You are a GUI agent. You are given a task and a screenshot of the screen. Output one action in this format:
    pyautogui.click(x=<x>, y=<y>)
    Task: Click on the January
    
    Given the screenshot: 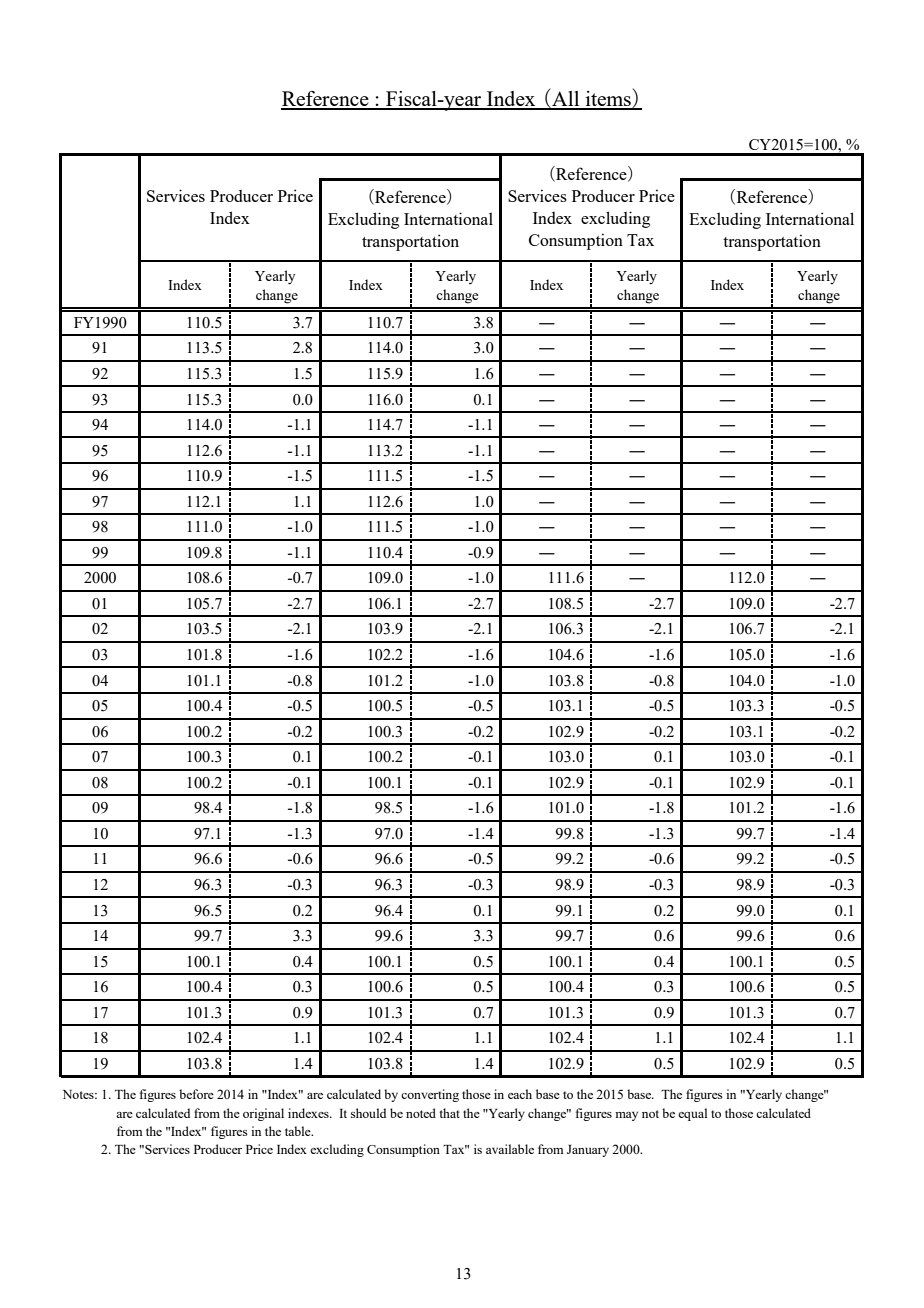 What is the action you would take?
    pyautogui.click(x=588, y=1151)
